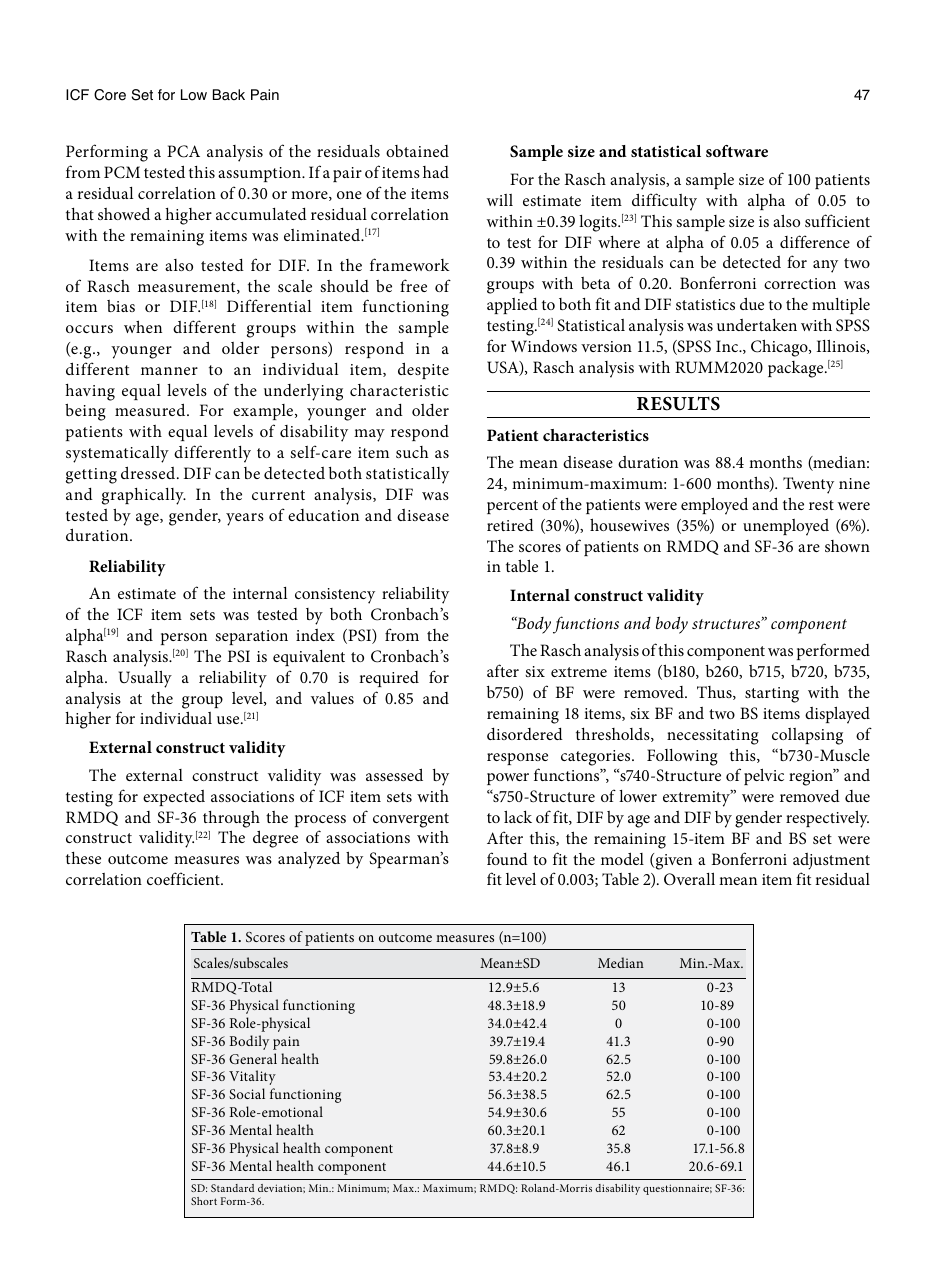 This document has width=945, height=1288. Describe the element at coordinates (204, 1201) in the document. I see `Short` at that location.
